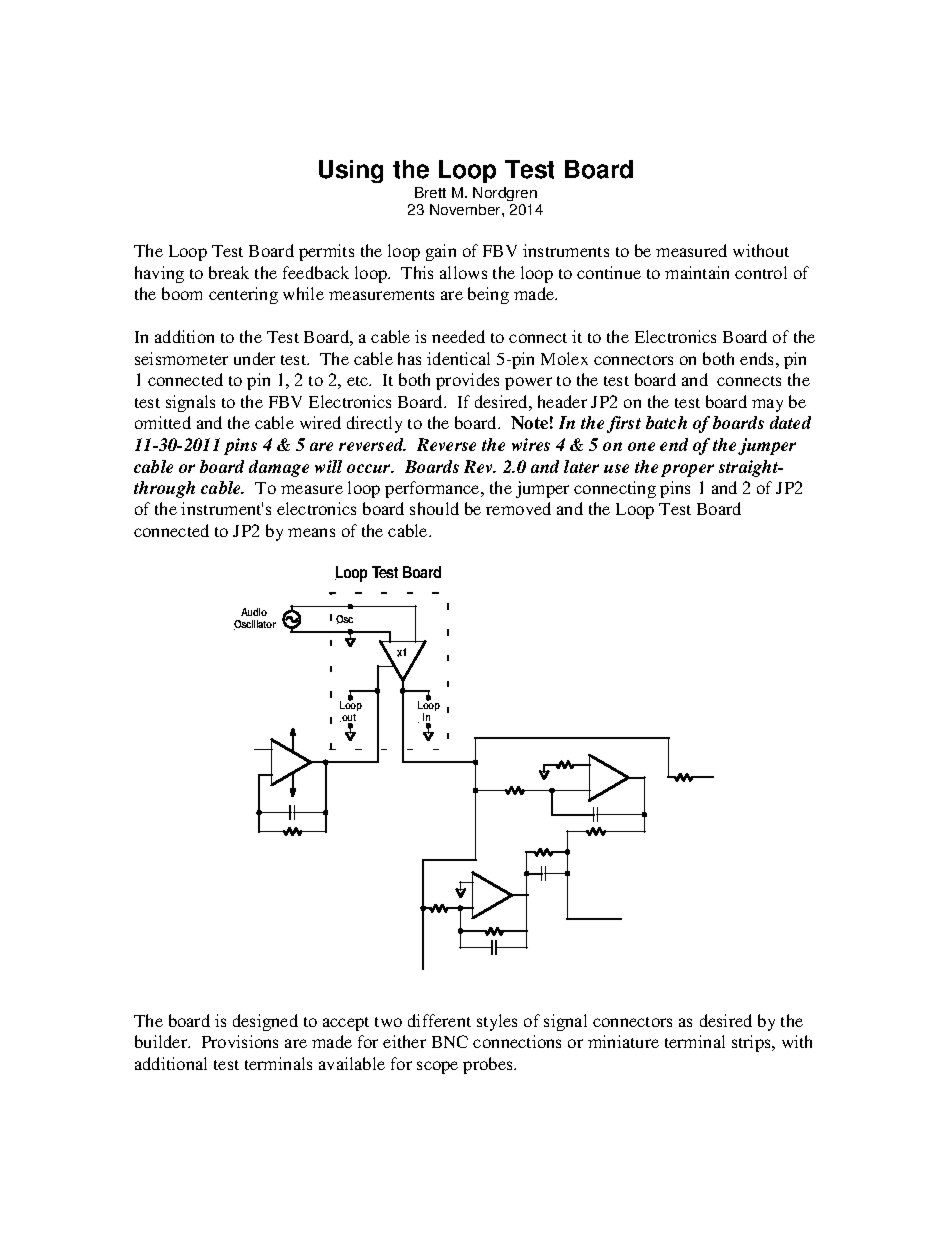 This screenshot has height=1233, width=952. Describe the element at coordinates (439, 1020) in the screenshot. I see `different` at that location.
